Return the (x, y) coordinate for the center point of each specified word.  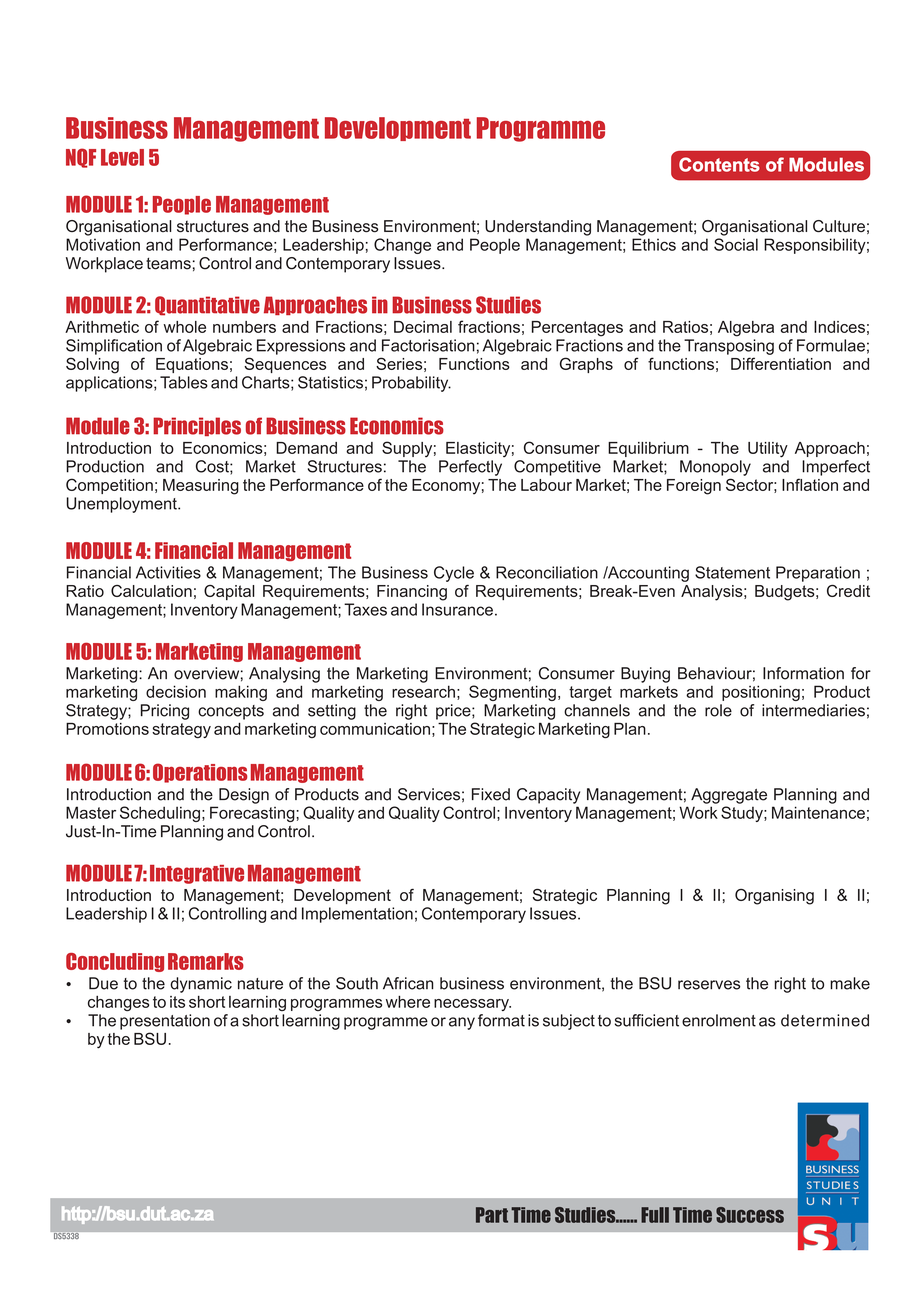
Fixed (491, 794)
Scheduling (160, 814)
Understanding (538, 228)
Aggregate (729, 796)
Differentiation (781, 363)
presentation (165, 1022)
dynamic (201, 985)
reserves (709, 985)
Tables (184, 382)
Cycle (454, 574)
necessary (472, 1005)
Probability (411, 384)
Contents (719, 164)
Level (122, 157)
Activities (168, 572)
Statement (732, 572)
